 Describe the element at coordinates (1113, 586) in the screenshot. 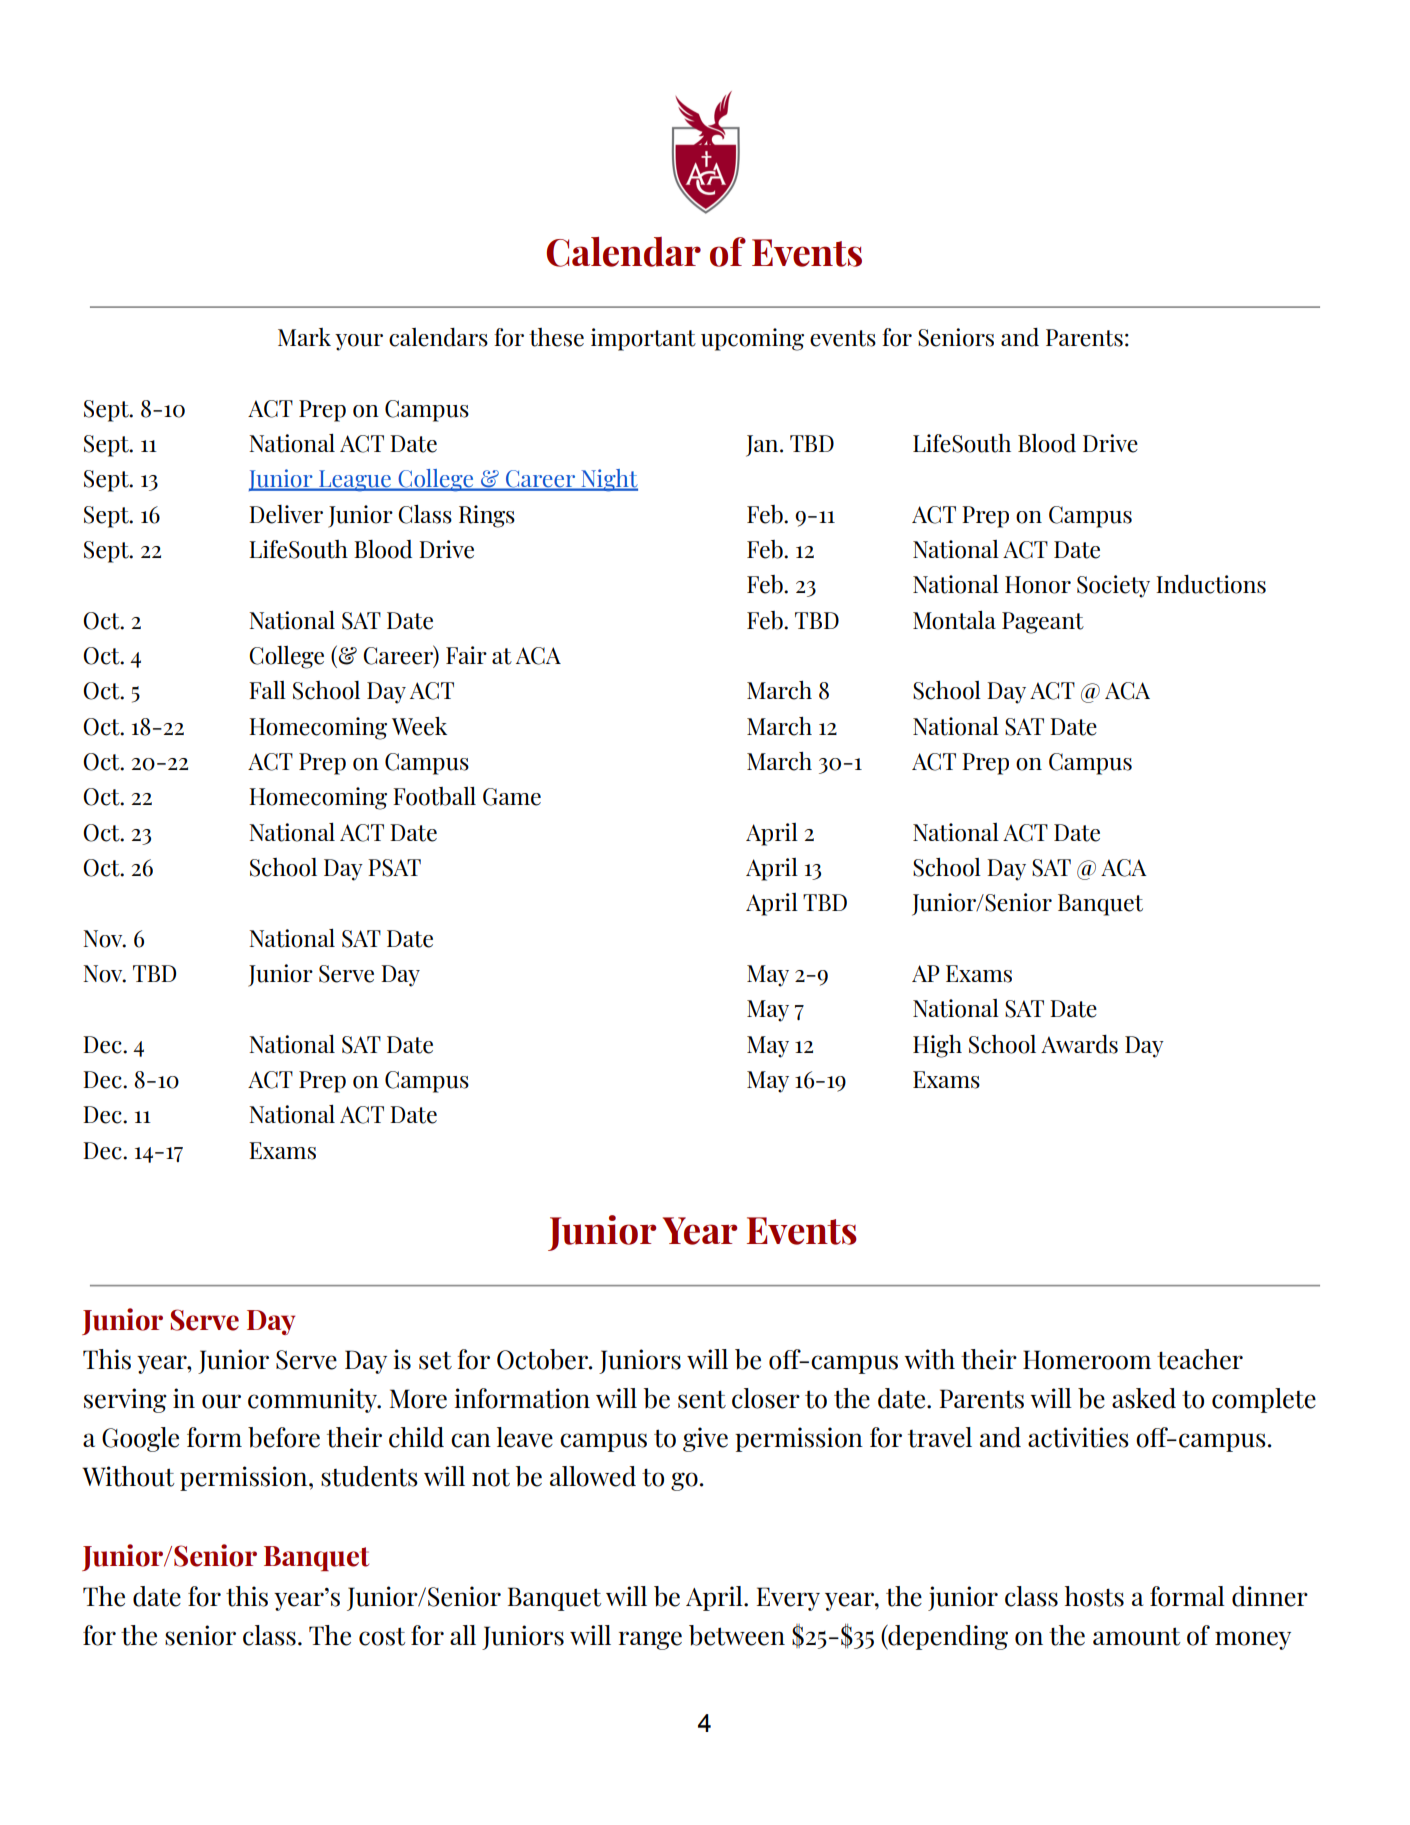

I see `Society` at that location.
